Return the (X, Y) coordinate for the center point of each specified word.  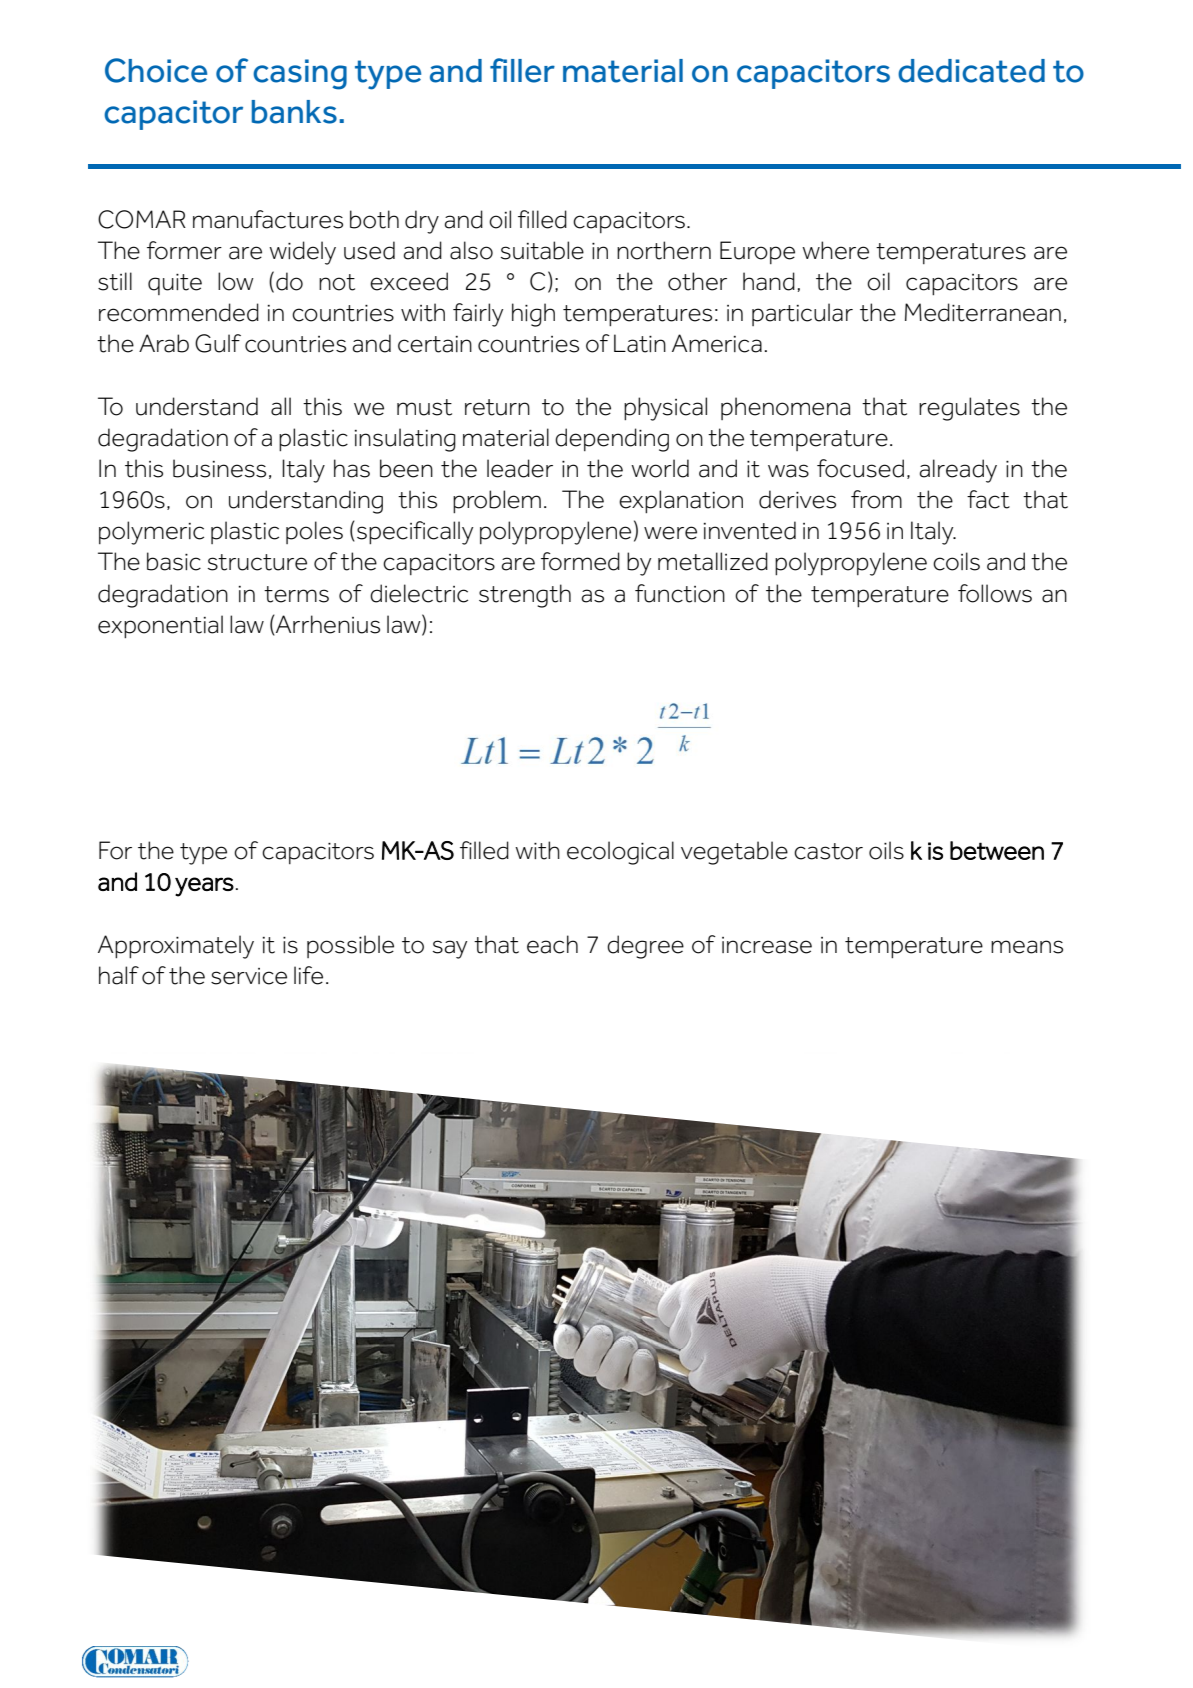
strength (525, 596)
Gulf (218, 343)
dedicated (971, 71)
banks (294, 112)
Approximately (176, 947)
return (497, 407)
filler (522, 70)
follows (995, 593)
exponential (160, 626)
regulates (969, 409)
